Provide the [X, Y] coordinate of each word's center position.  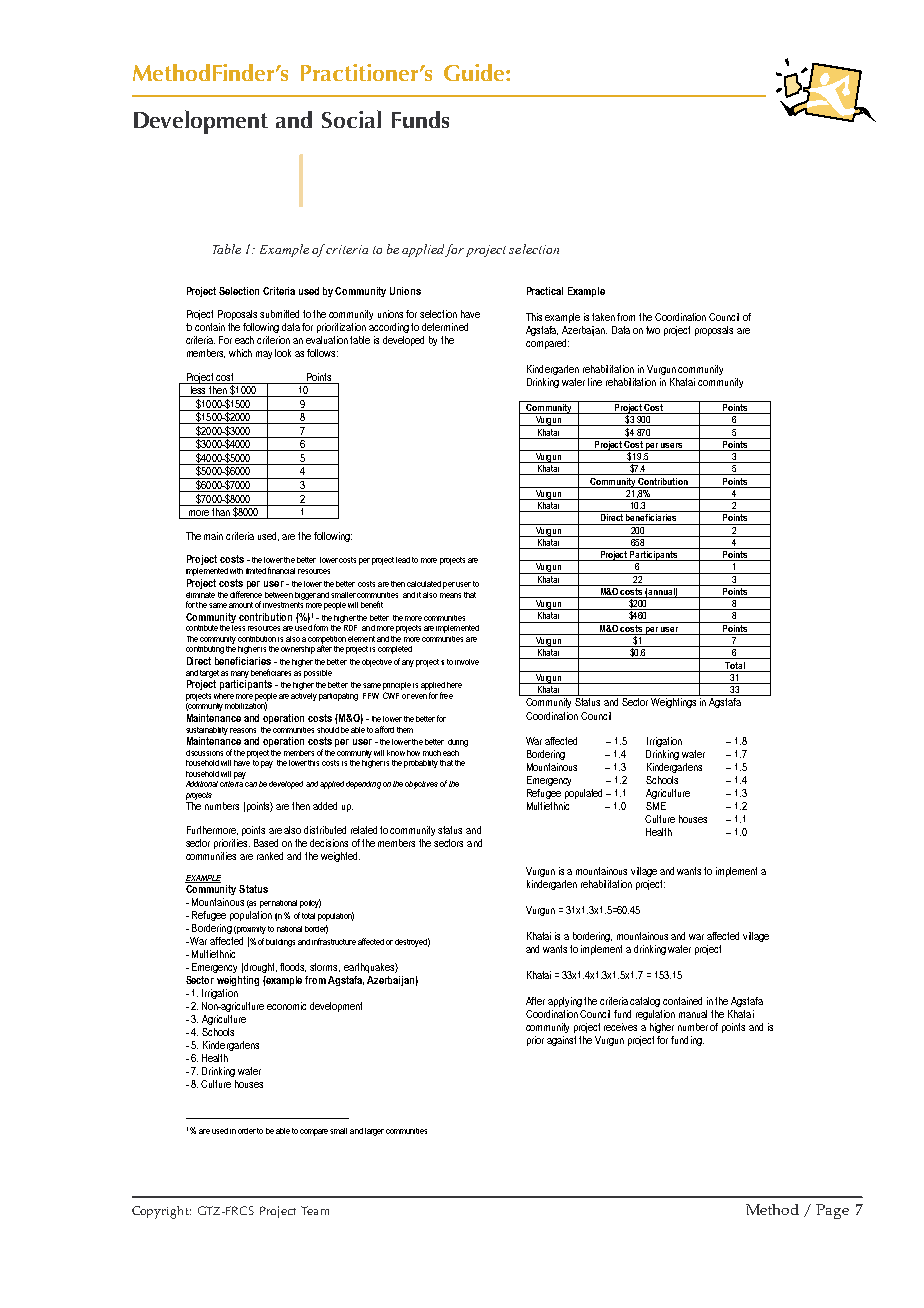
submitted [279, 314]
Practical [545, 291]
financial [281, 570]
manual [693, 1014]
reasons [243, 730]
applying [565, 1002]
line [595, 382]
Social [351, 119]
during [458, 743]
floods [293, 967]
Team [315, 1210]
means [450, 595]
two [653, 330]
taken [603, 317]
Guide [475, 72]
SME [656, 806]
